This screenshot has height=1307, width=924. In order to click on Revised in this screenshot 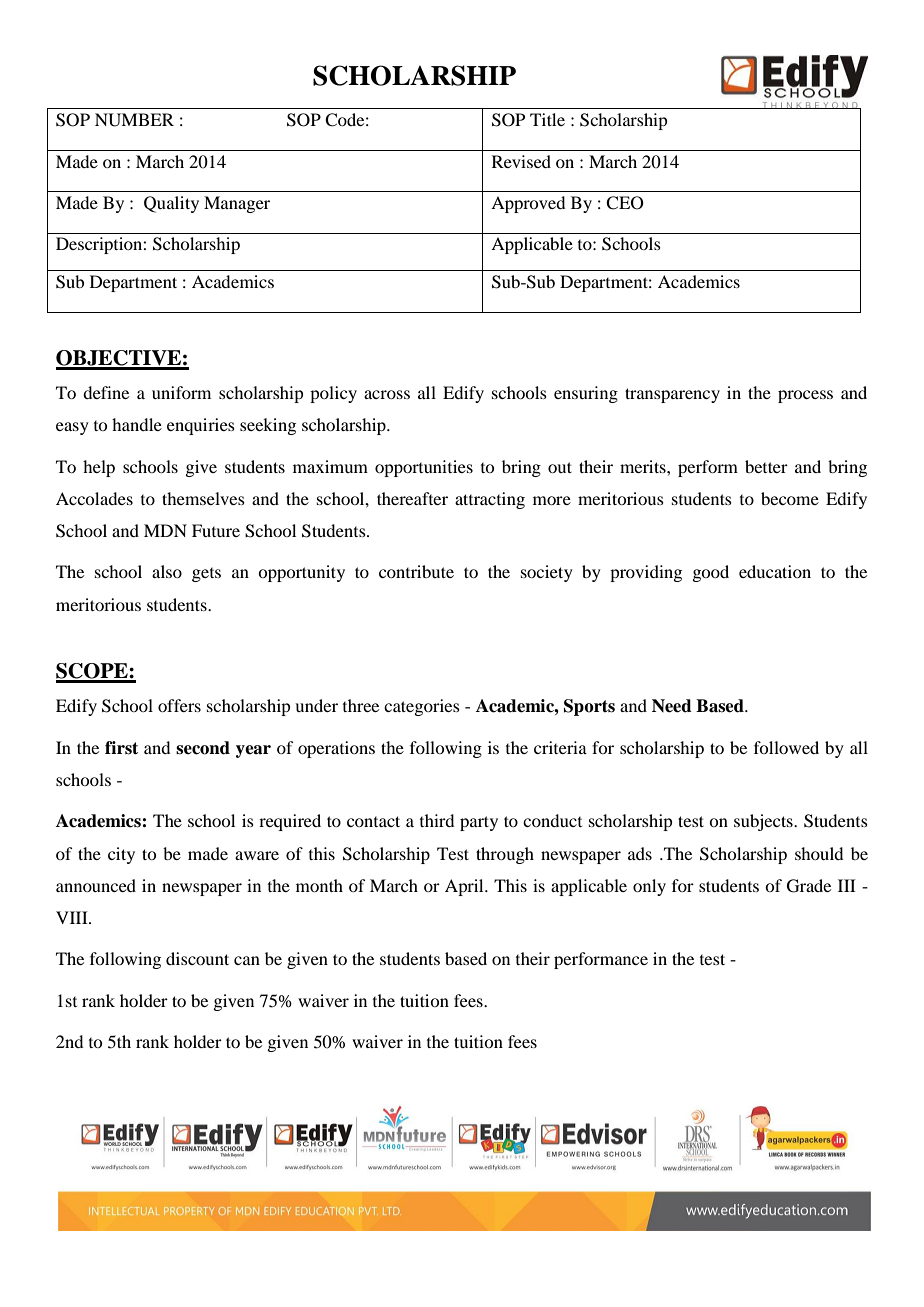, I will do `click(521, 161)`.
